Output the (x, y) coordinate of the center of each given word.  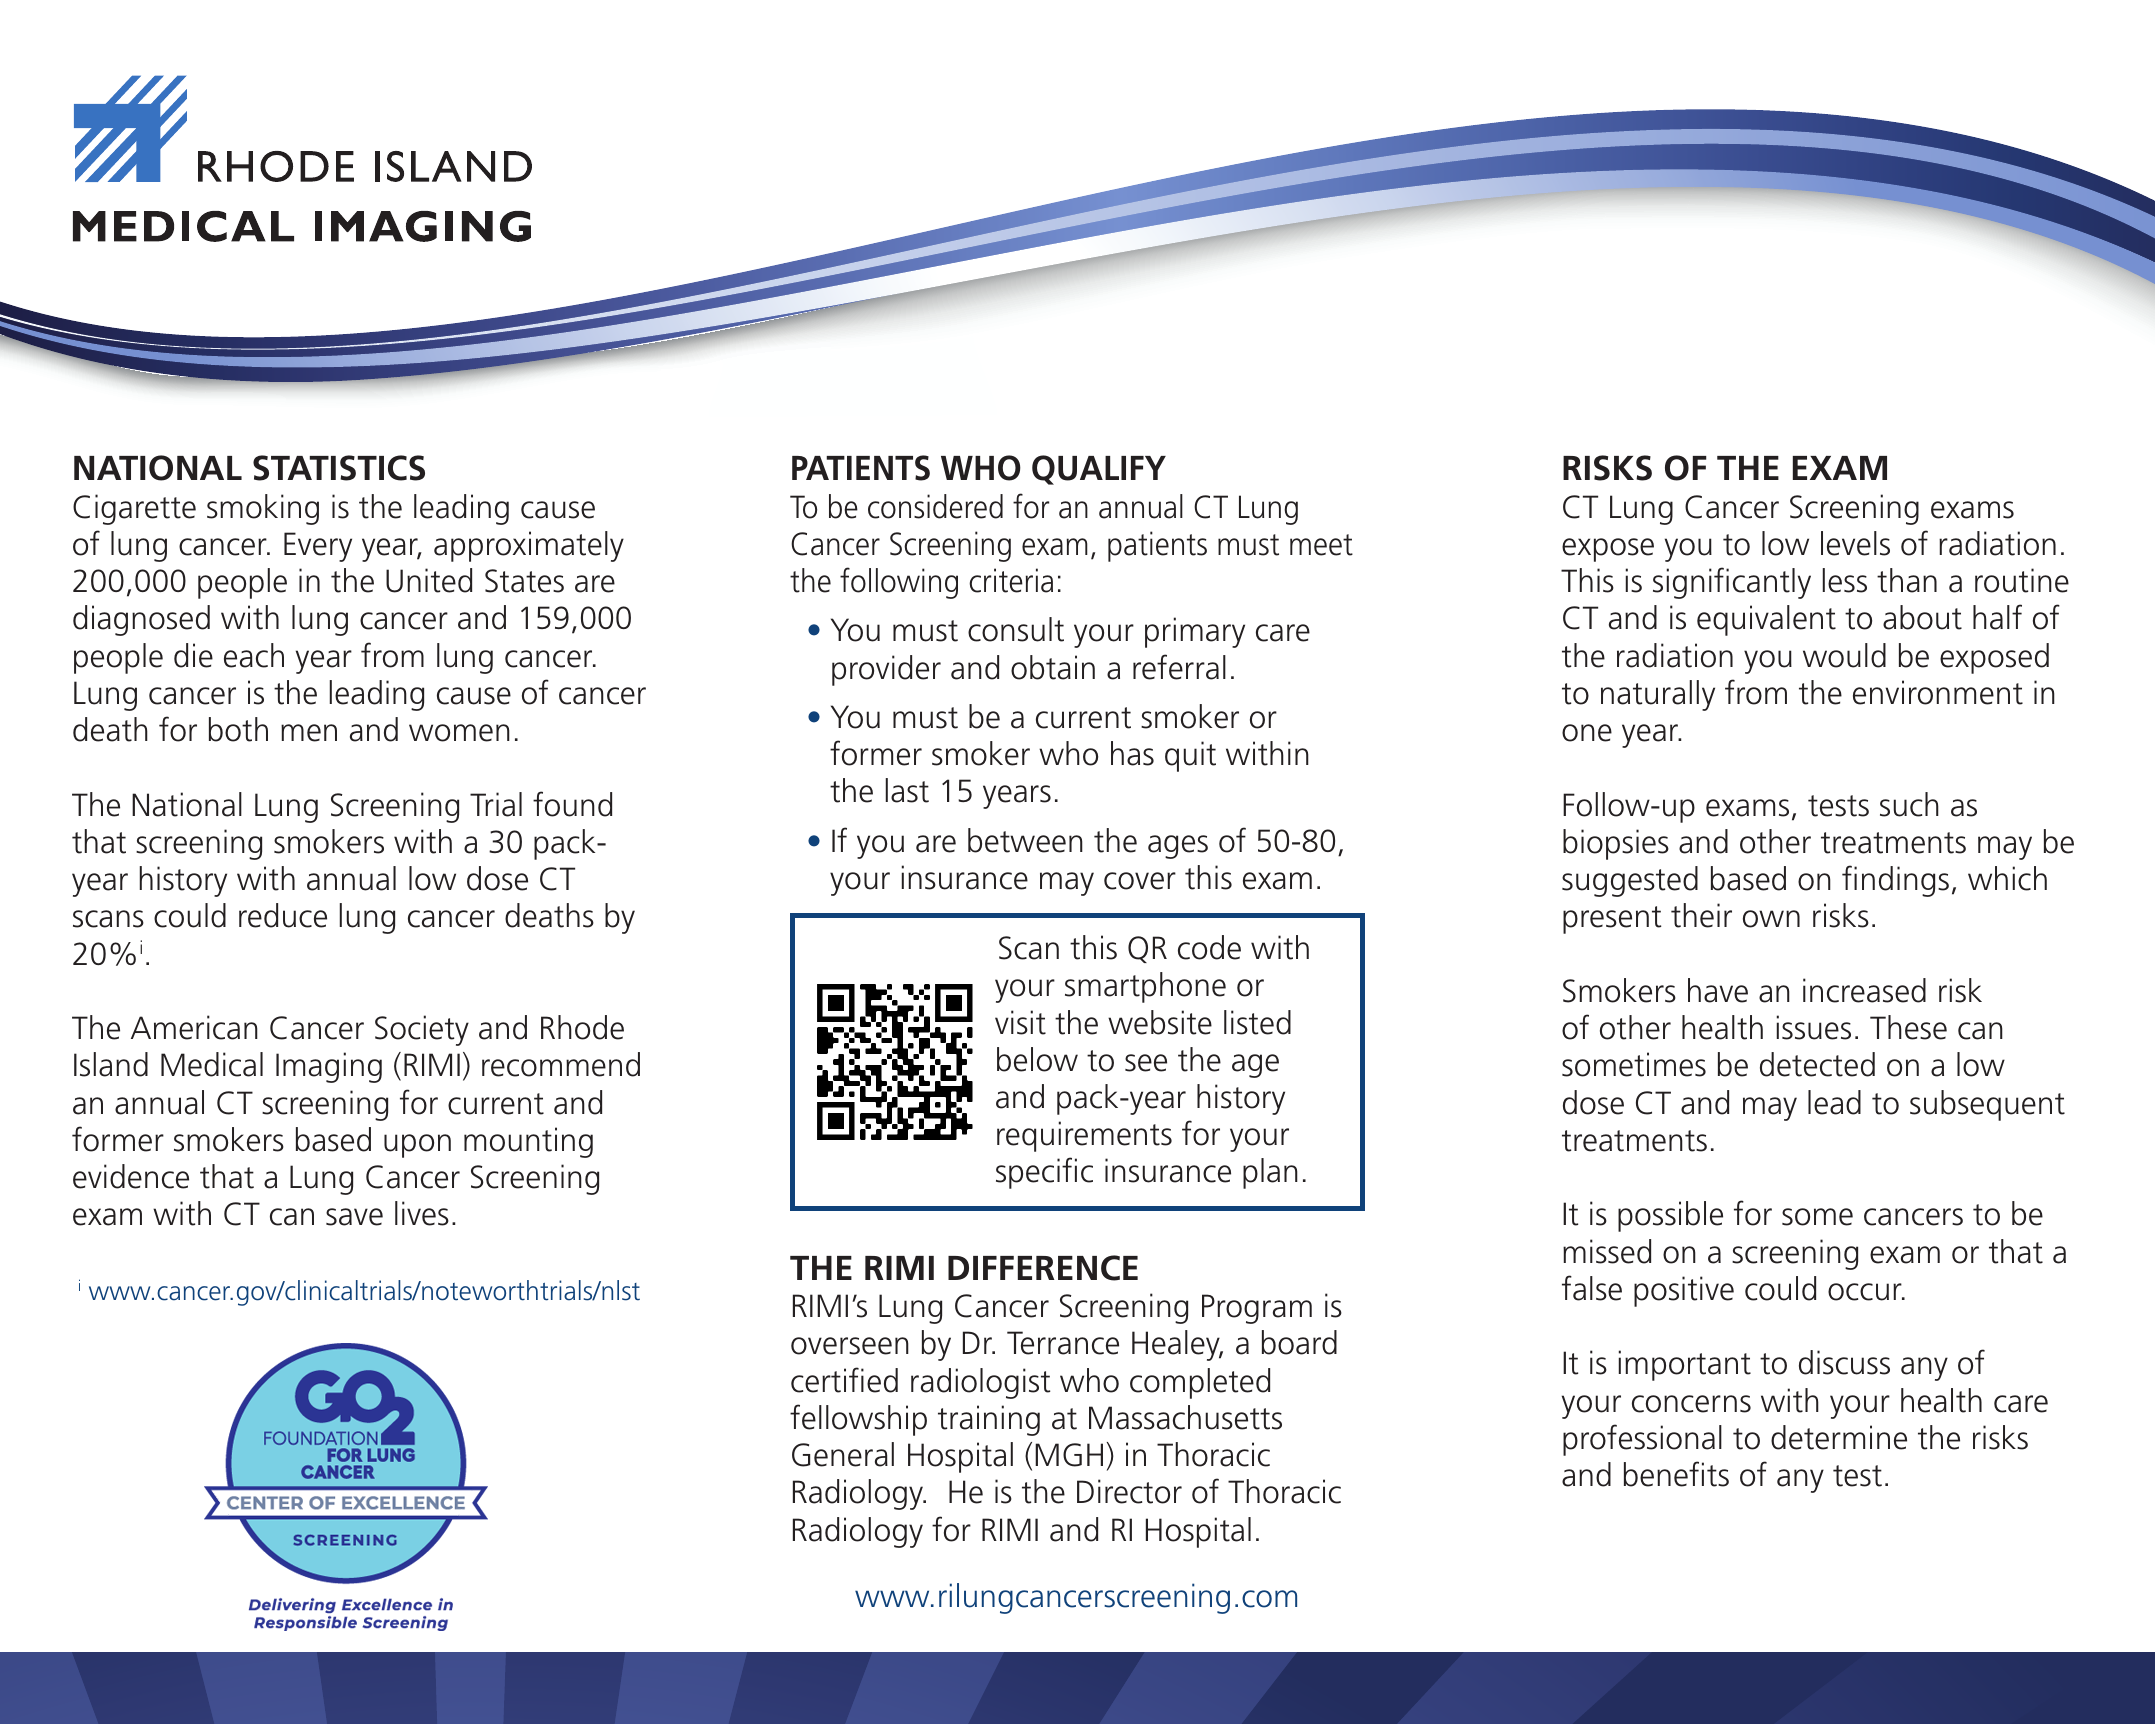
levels (1855, 543)
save (354, 1217)
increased (1864, 990)
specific (1044, 1173)
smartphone (1145, 987)
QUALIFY (1099, 470)
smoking (263, 509)
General (843, 1454)
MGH (1069, 1455)
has (1132, 753)
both (238, 729)
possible (1670, 1216)
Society (422, 1030)
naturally (1658, 695)
